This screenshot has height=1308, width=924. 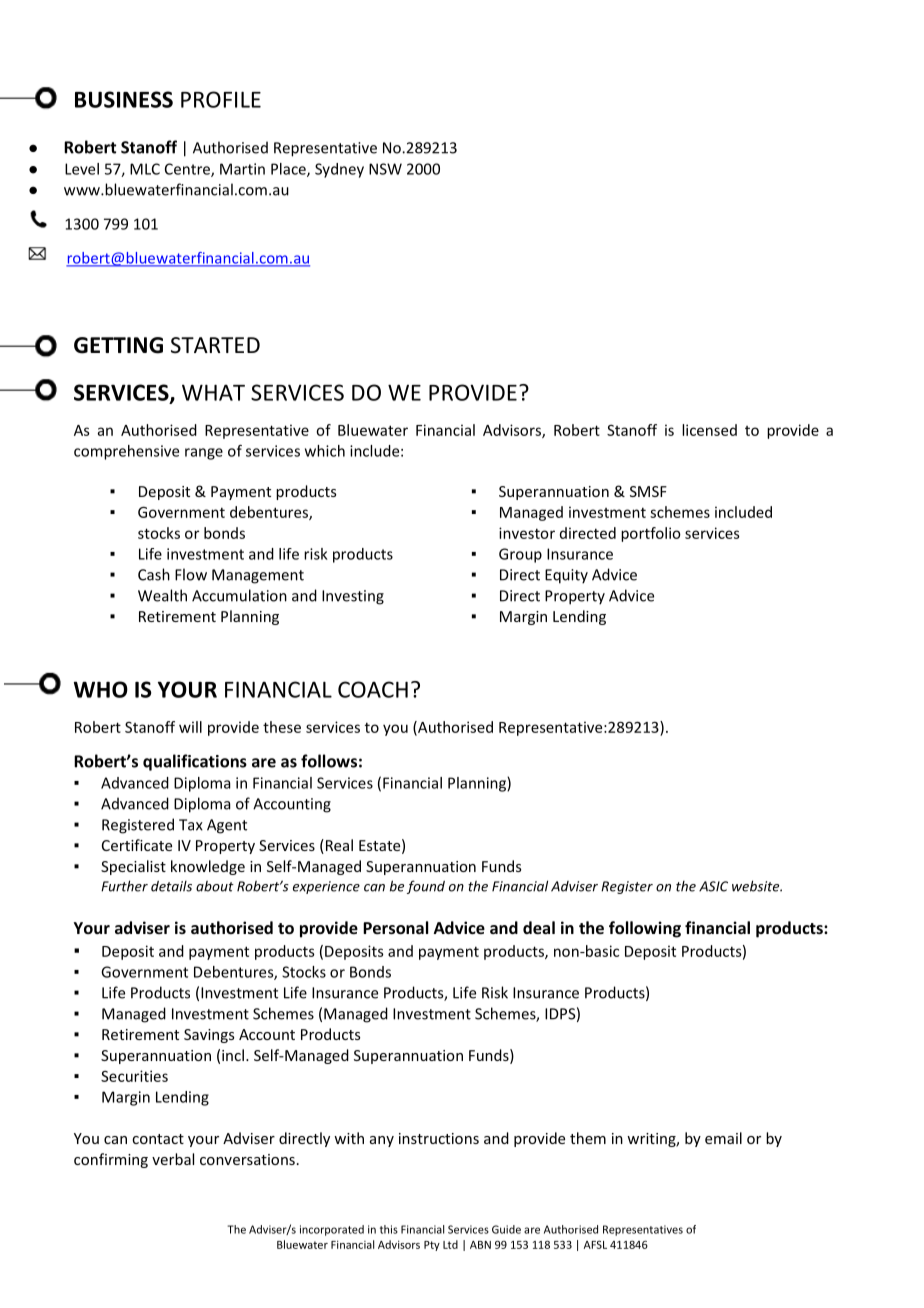 What do you see at coordinates (709, 430) in the screenshot?
I see `licensed` at bounding box center [709, 430].
